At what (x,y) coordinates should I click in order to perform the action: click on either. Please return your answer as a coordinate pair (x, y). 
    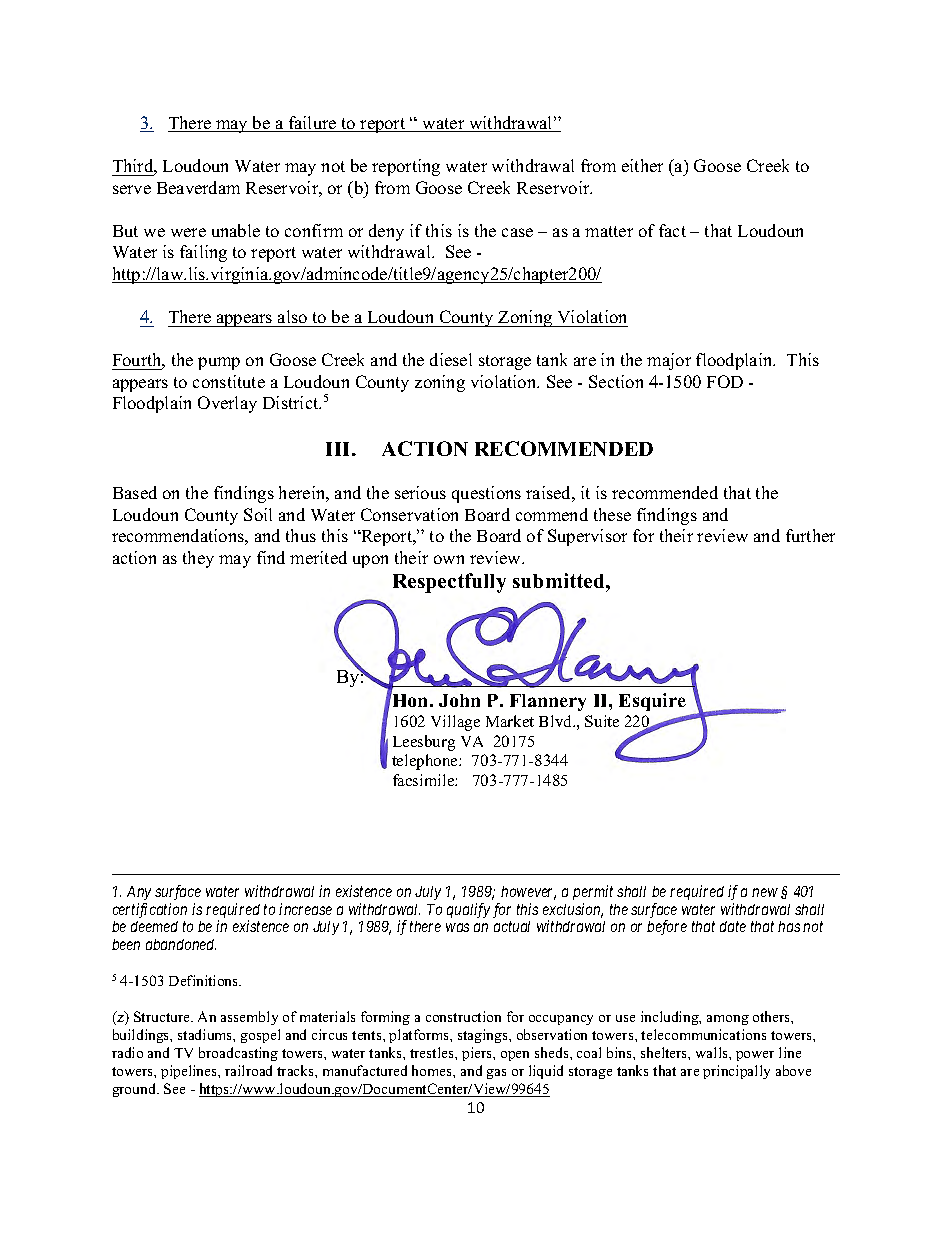
    Looking at the image, I should click on (642, 165).
